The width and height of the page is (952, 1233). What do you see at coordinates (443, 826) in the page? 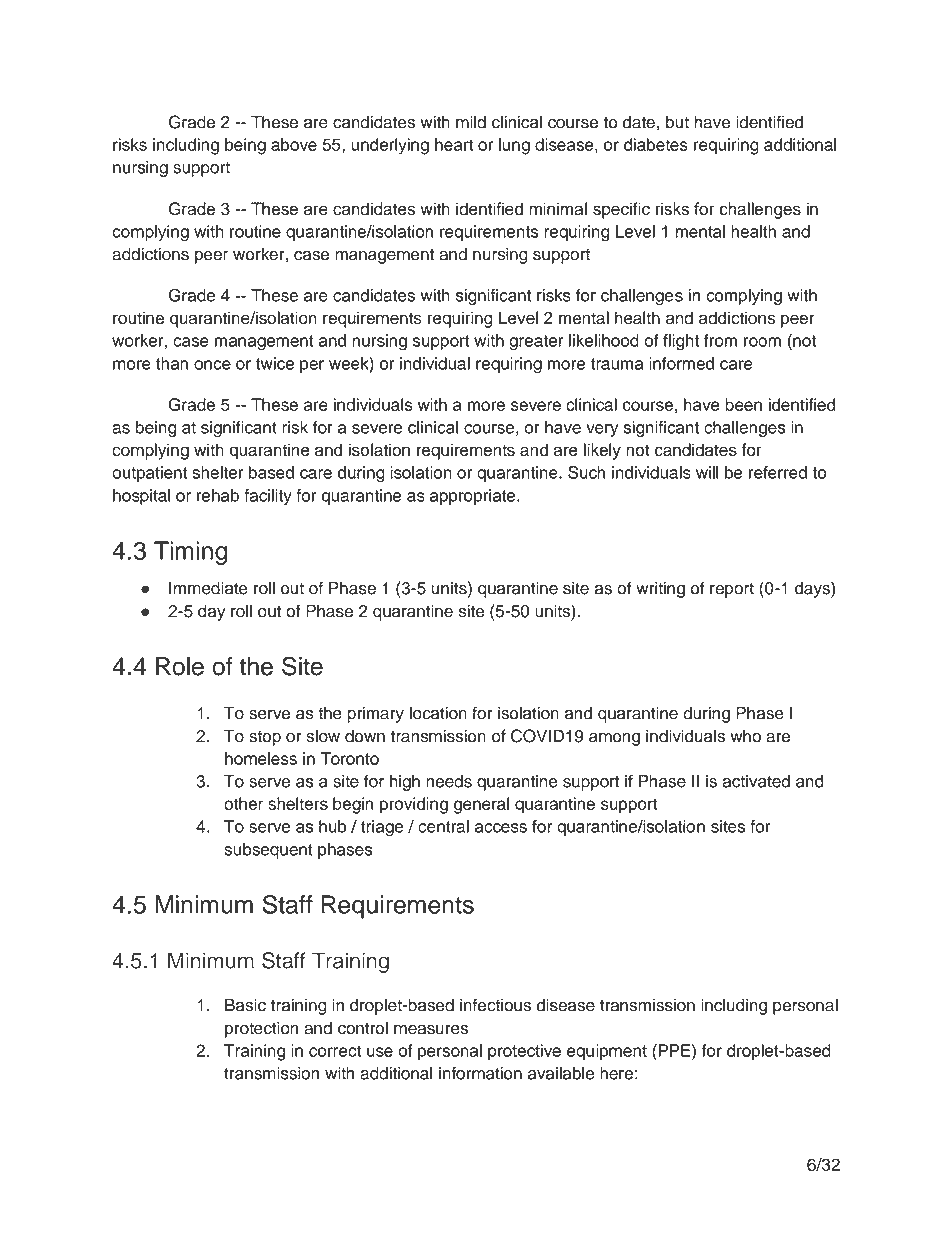
I see `central` at bounding box center [443, 826].
